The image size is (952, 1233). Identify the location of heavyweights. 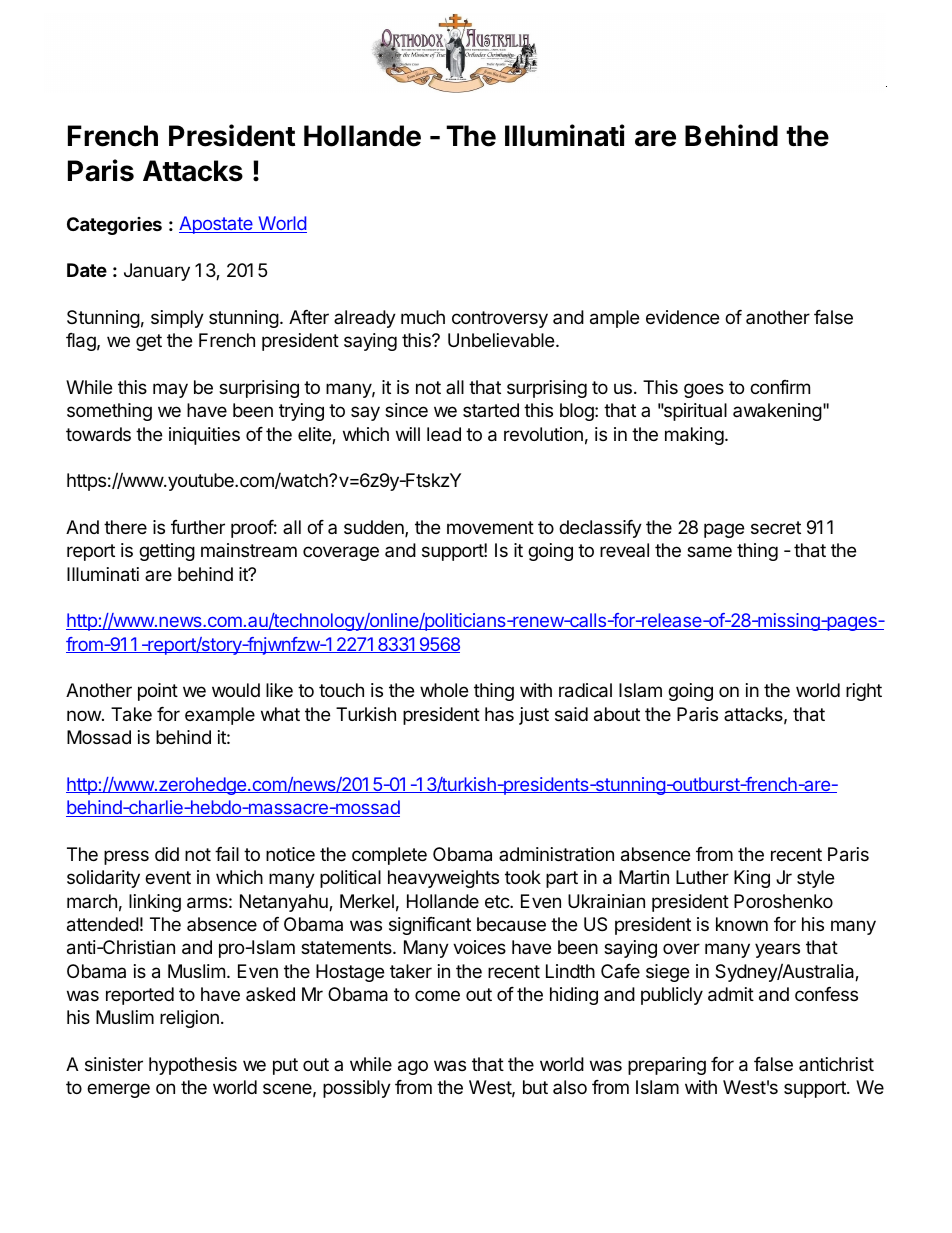
(443, 879).
